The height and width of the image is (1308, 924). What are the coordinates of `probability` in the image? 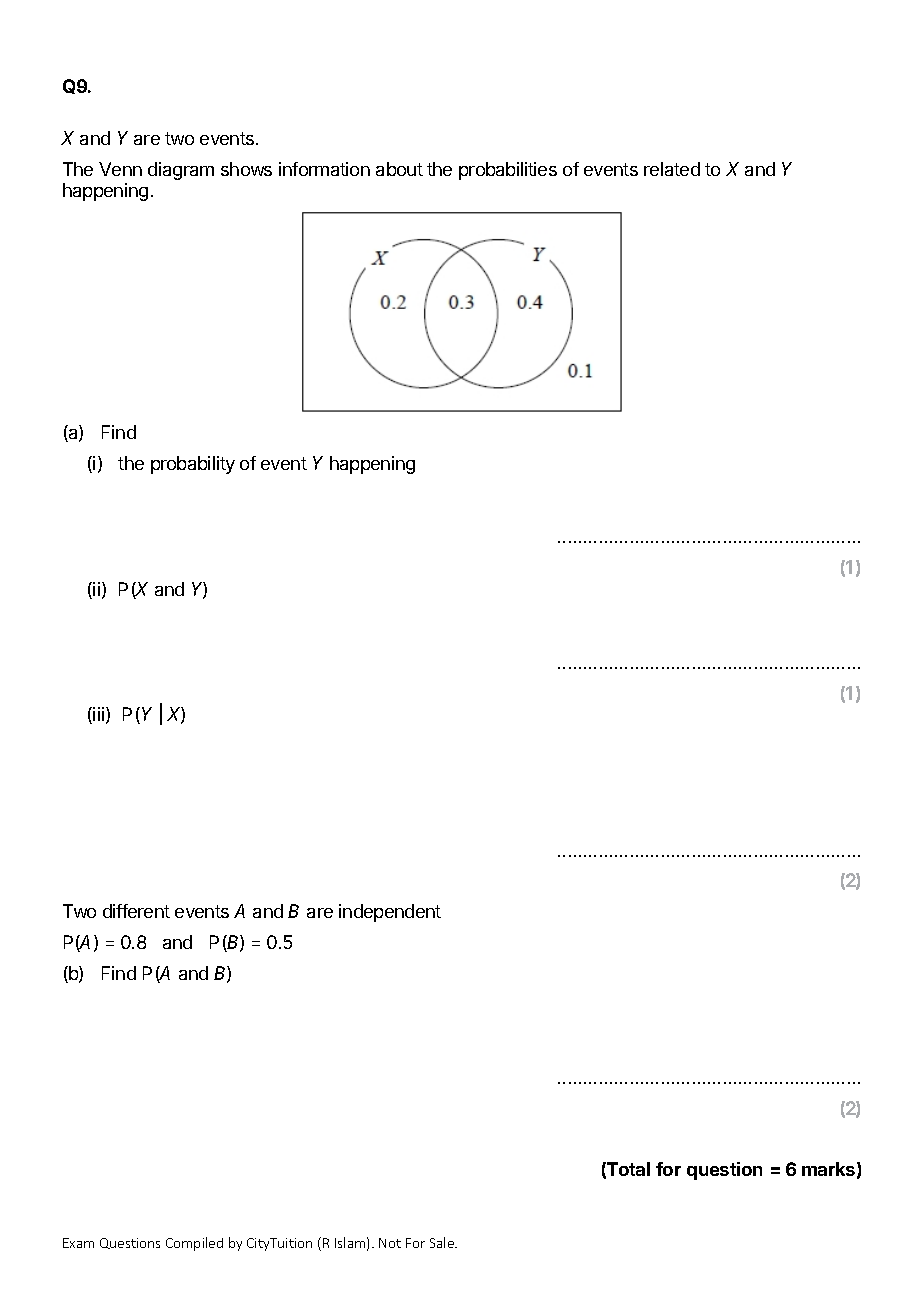 It's located at (193, 465).
